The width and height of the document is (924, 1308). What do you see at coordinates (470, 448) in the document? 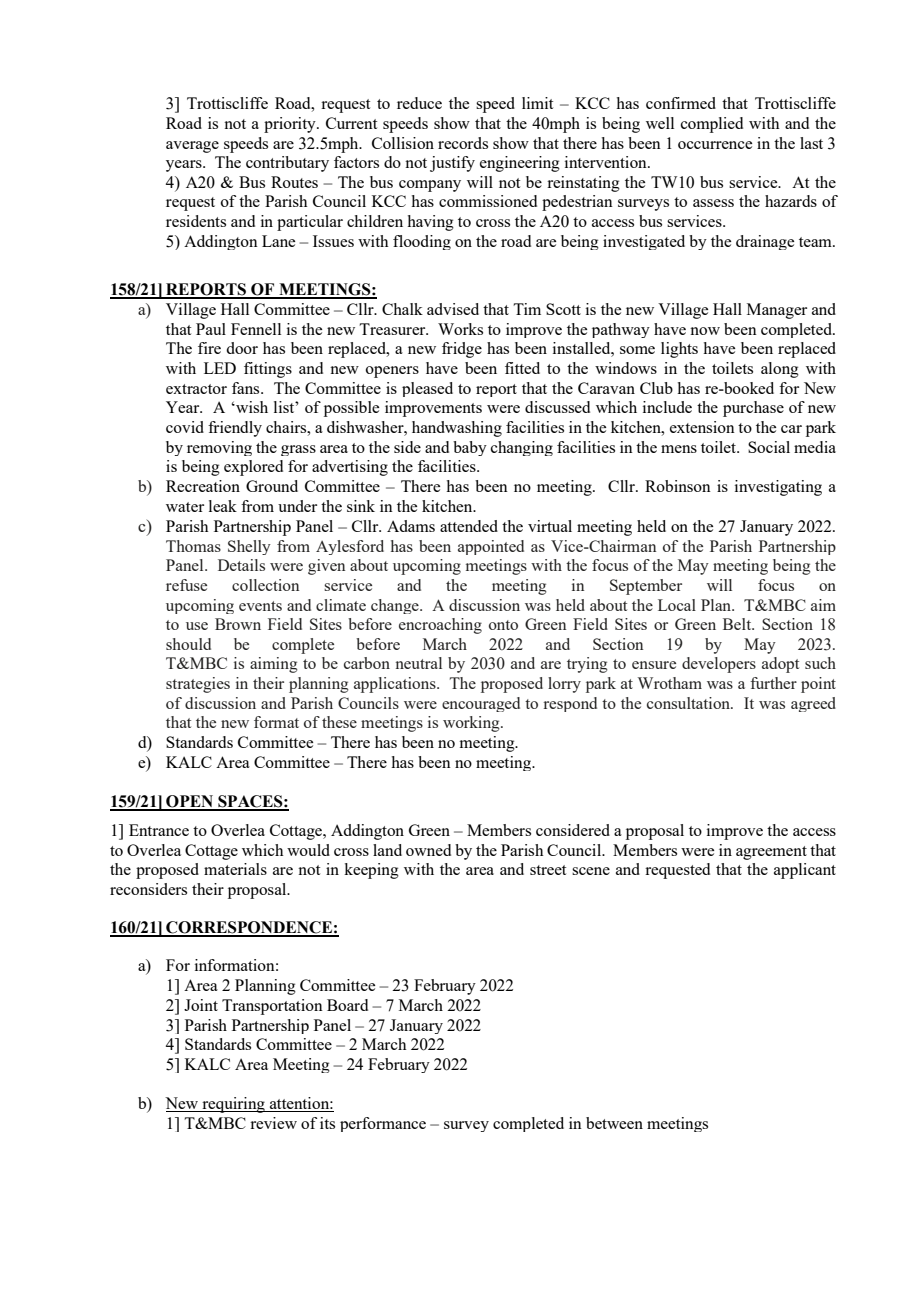
I see `baby` at bounding box center [470, 448].
